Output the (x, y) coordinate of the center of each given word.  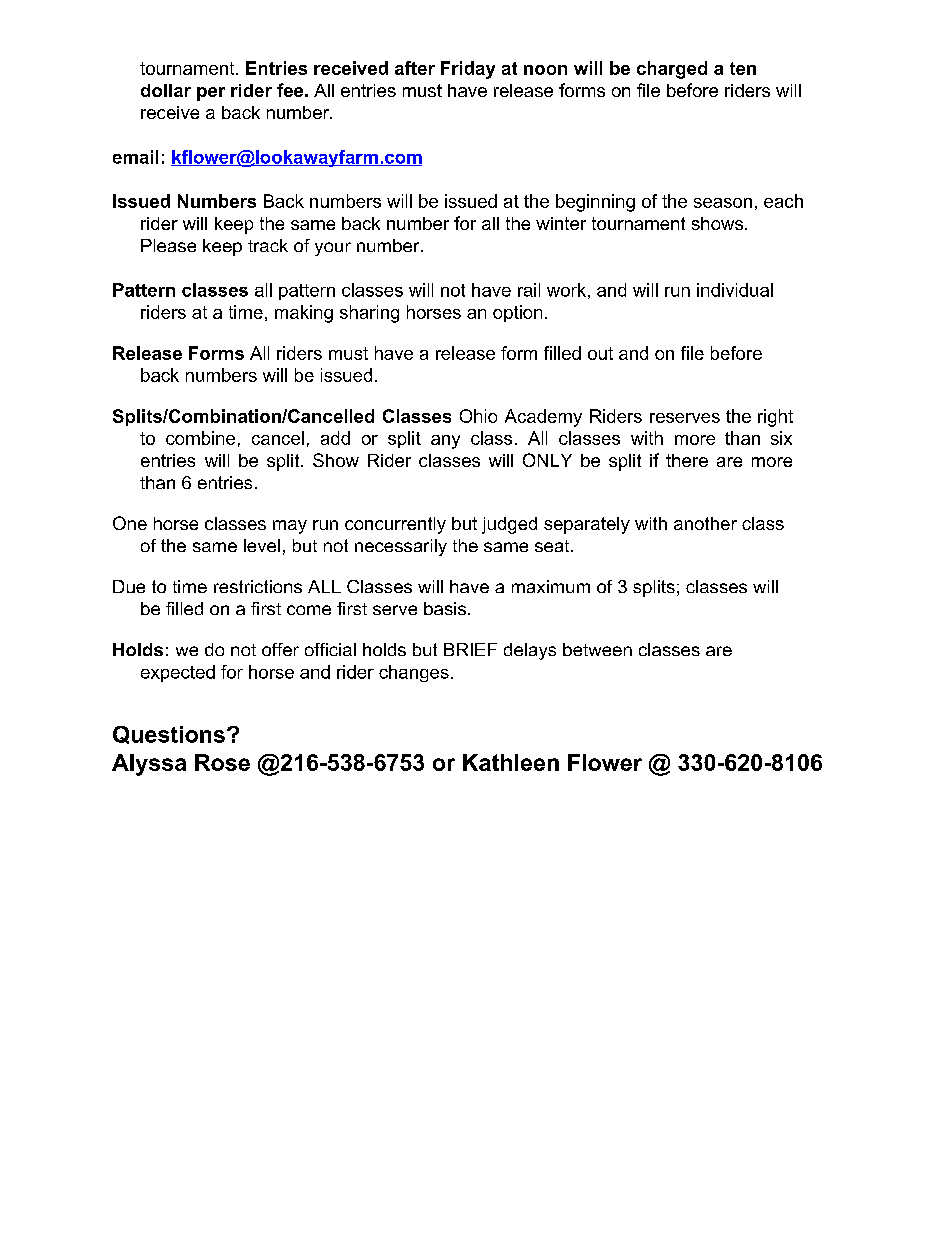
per (211, 94)
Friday (468, 70)
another (705, 523)
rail (529, 290)
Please (168, 245)
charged (672, 70)
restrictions (258, 586)
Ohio (478, 416)
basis (445, 608)
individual (735, 290)
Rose (222, 762)
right (775, 418)
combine (200, 438)
